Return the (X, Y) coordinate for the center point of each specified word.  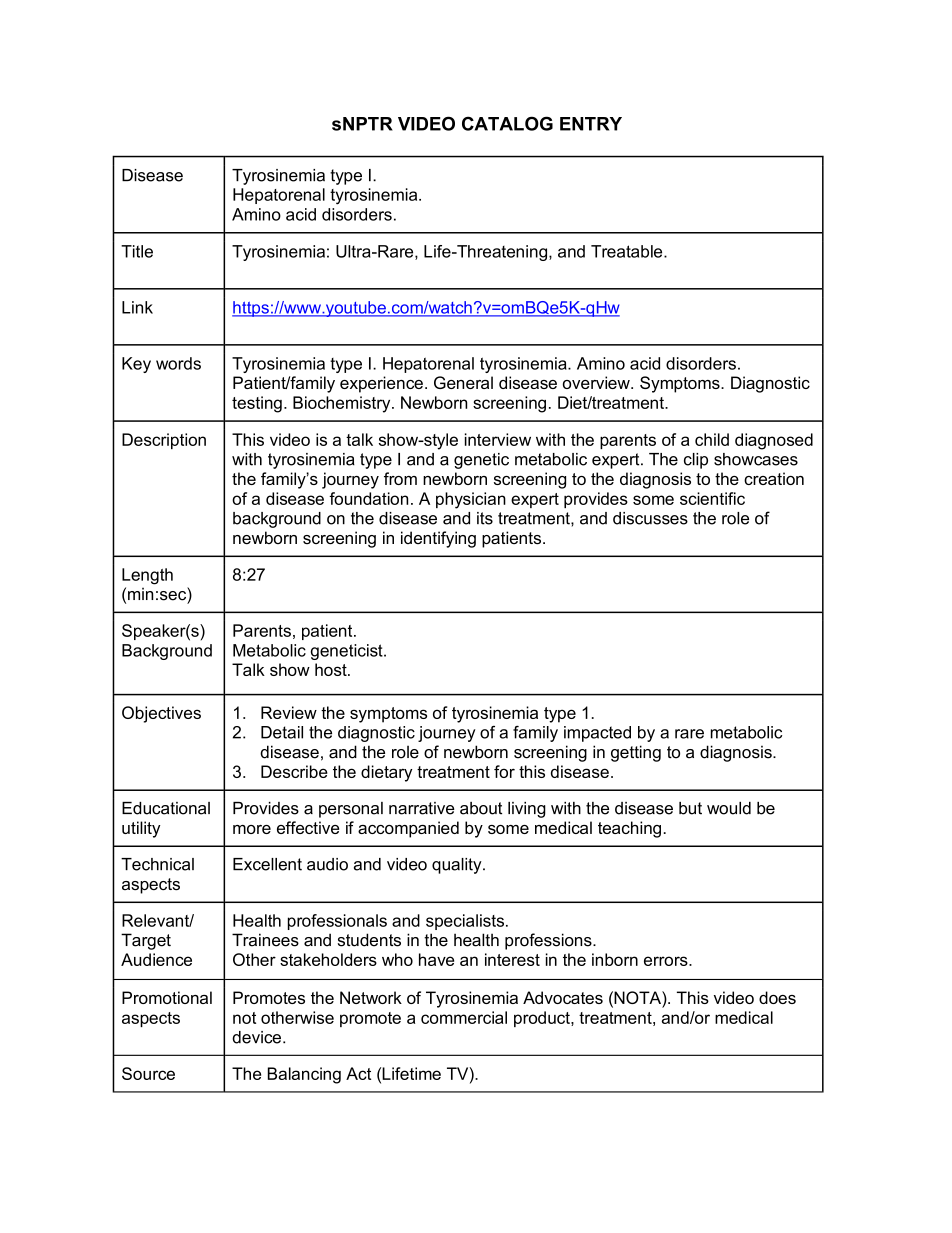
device (256, 1037)
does (777, 997)
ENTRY (591, 124)
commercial (464, 1017)
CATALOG (507, 123)
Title (137, 251)
